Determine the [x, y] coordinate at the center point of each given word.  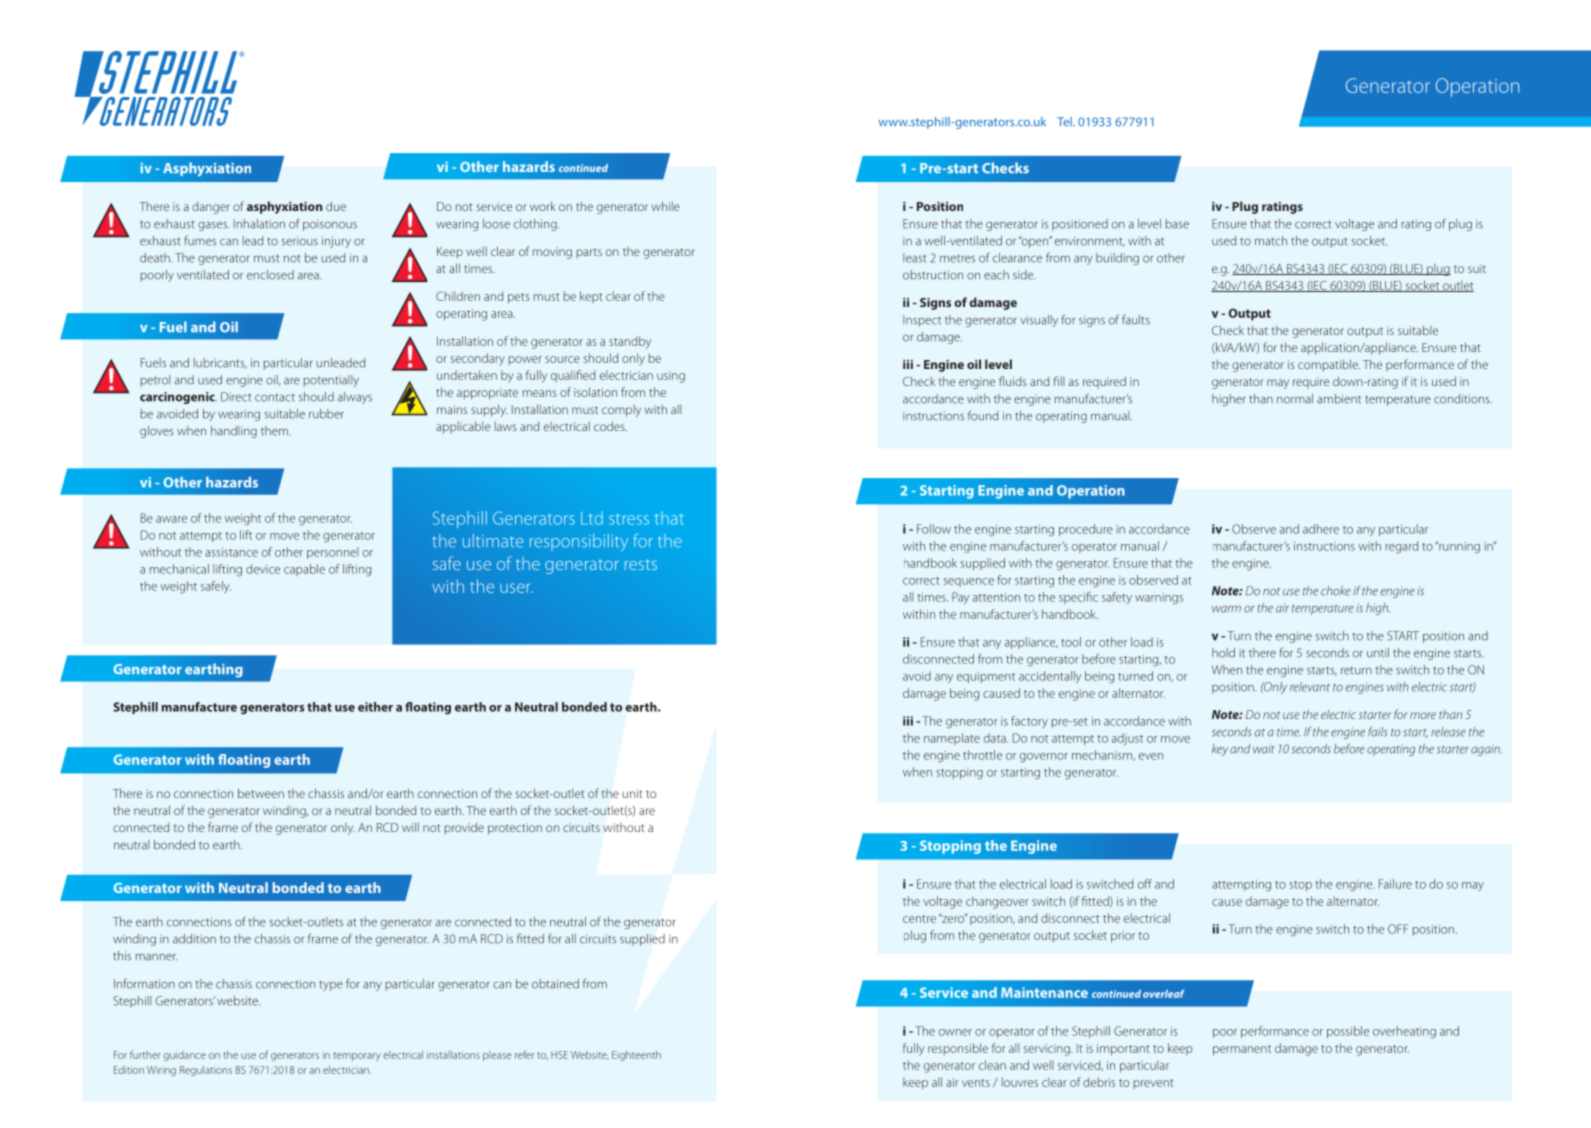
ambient [1339, 399]
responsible [958, 1049]
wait [1263, 749]
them [274, 431]
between [261, 793]
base [1177, 224]
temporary [357, 1056]
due [336, 206]
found [983, 415]
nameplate [952, 739]
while [666, 206]
